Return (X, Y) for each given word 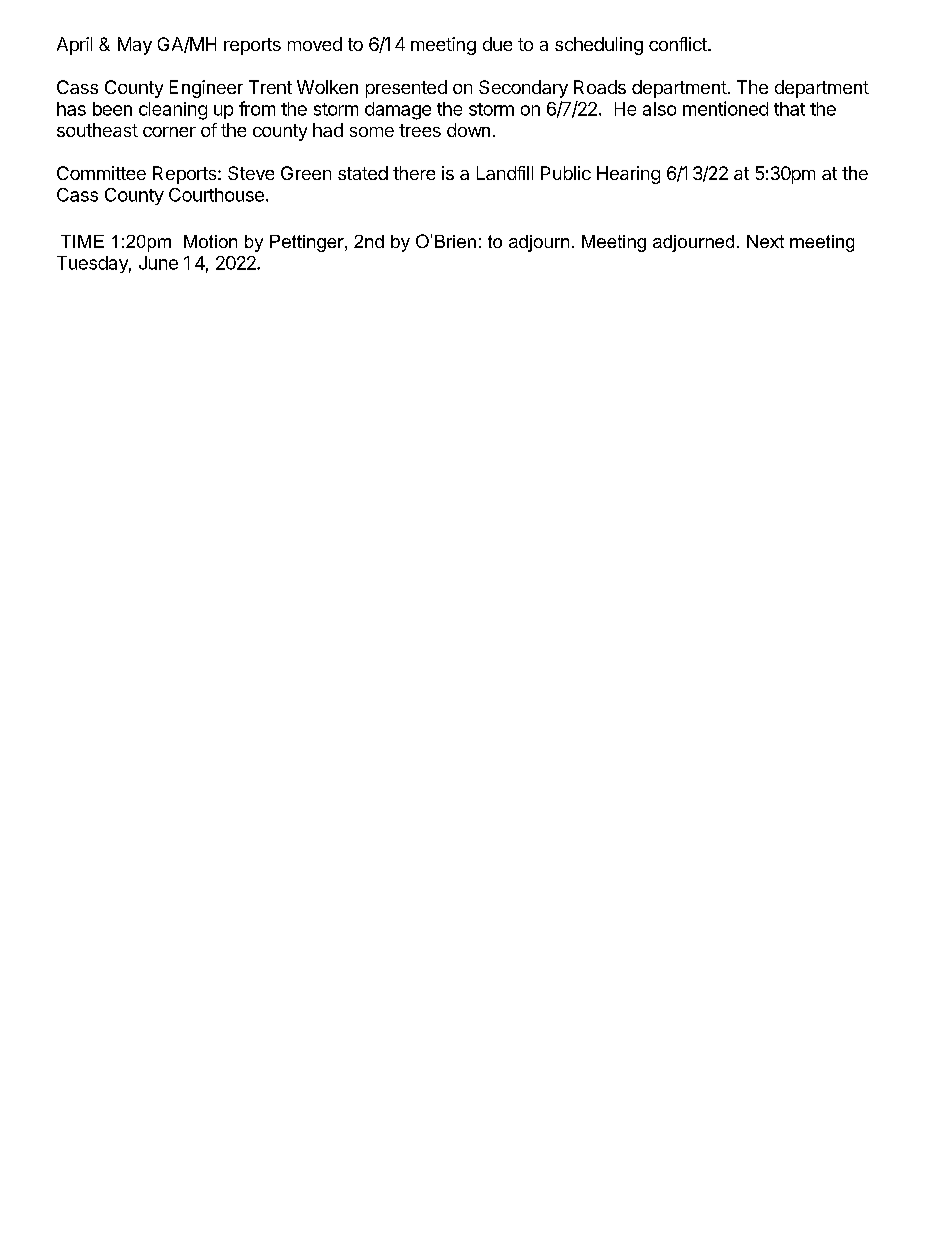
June (158, 263)
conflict (679, 44)
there (414, 173)
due (497, 44)
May (135, 46)
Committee (101, 173)
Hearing (628, 175)
